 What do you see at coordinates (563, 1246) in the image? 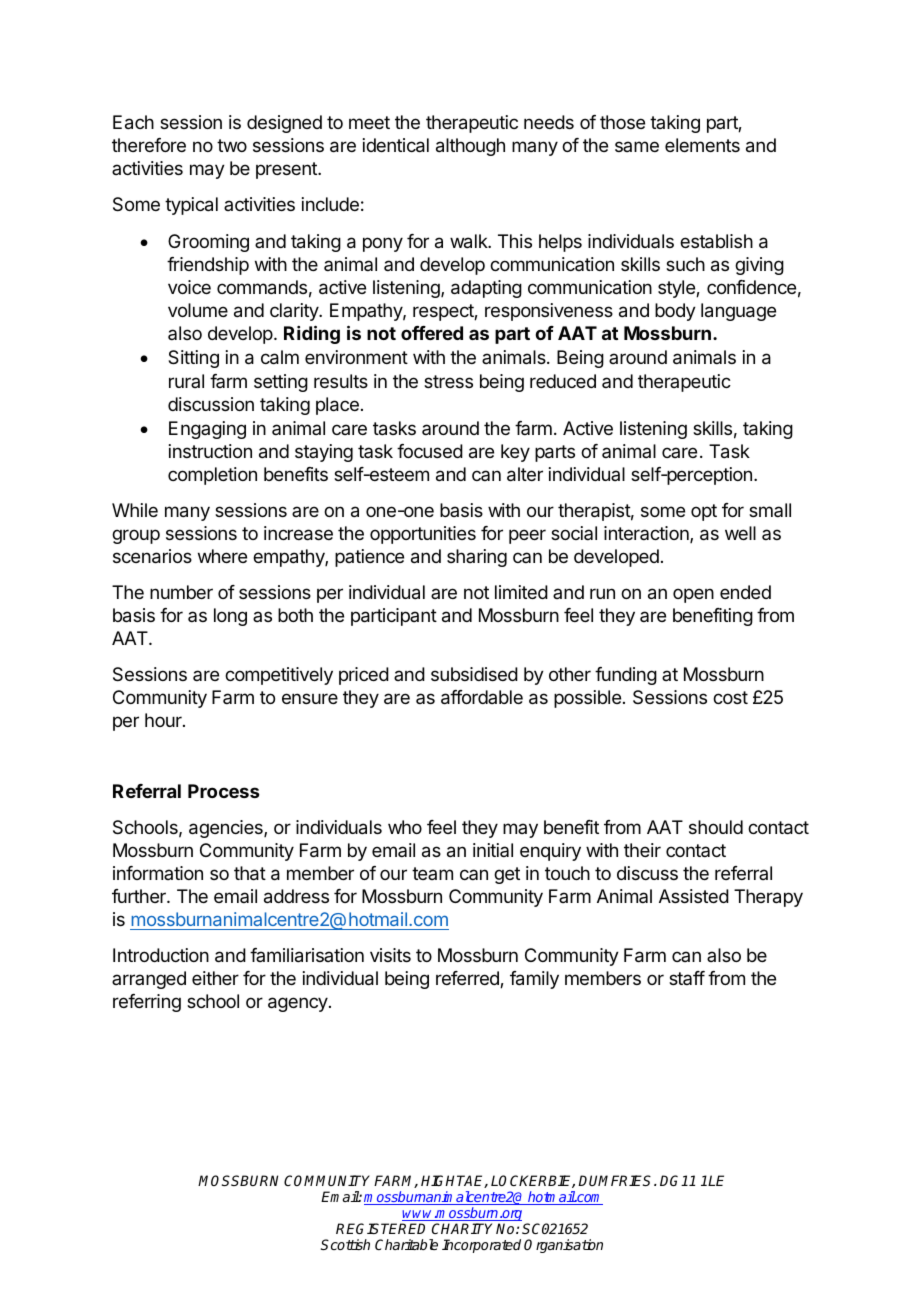
I see `Organisation` at bounding box center [563, 1246].
